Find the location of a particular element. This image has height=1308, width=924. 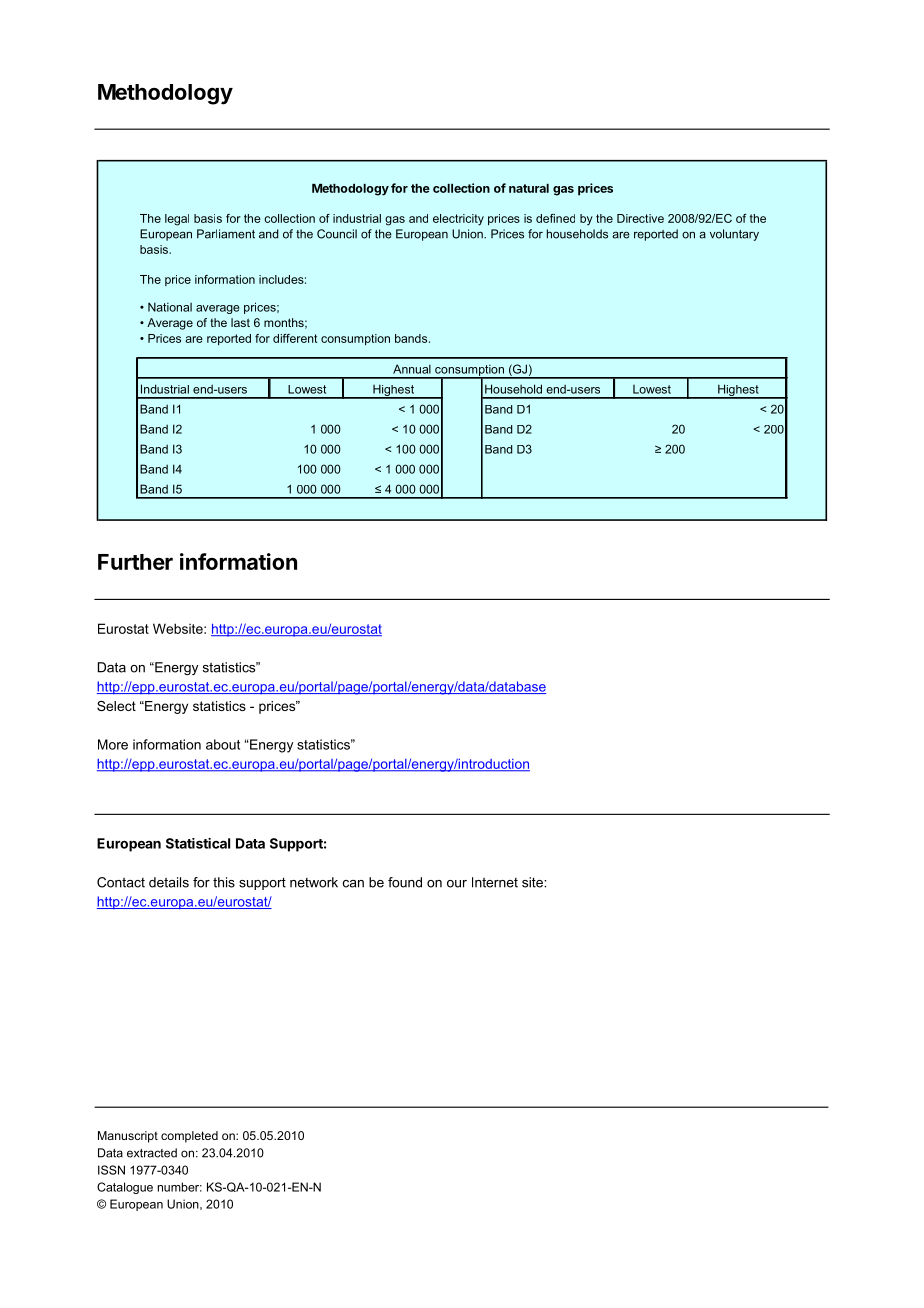

electricity is located at coordinates (458, 220).
